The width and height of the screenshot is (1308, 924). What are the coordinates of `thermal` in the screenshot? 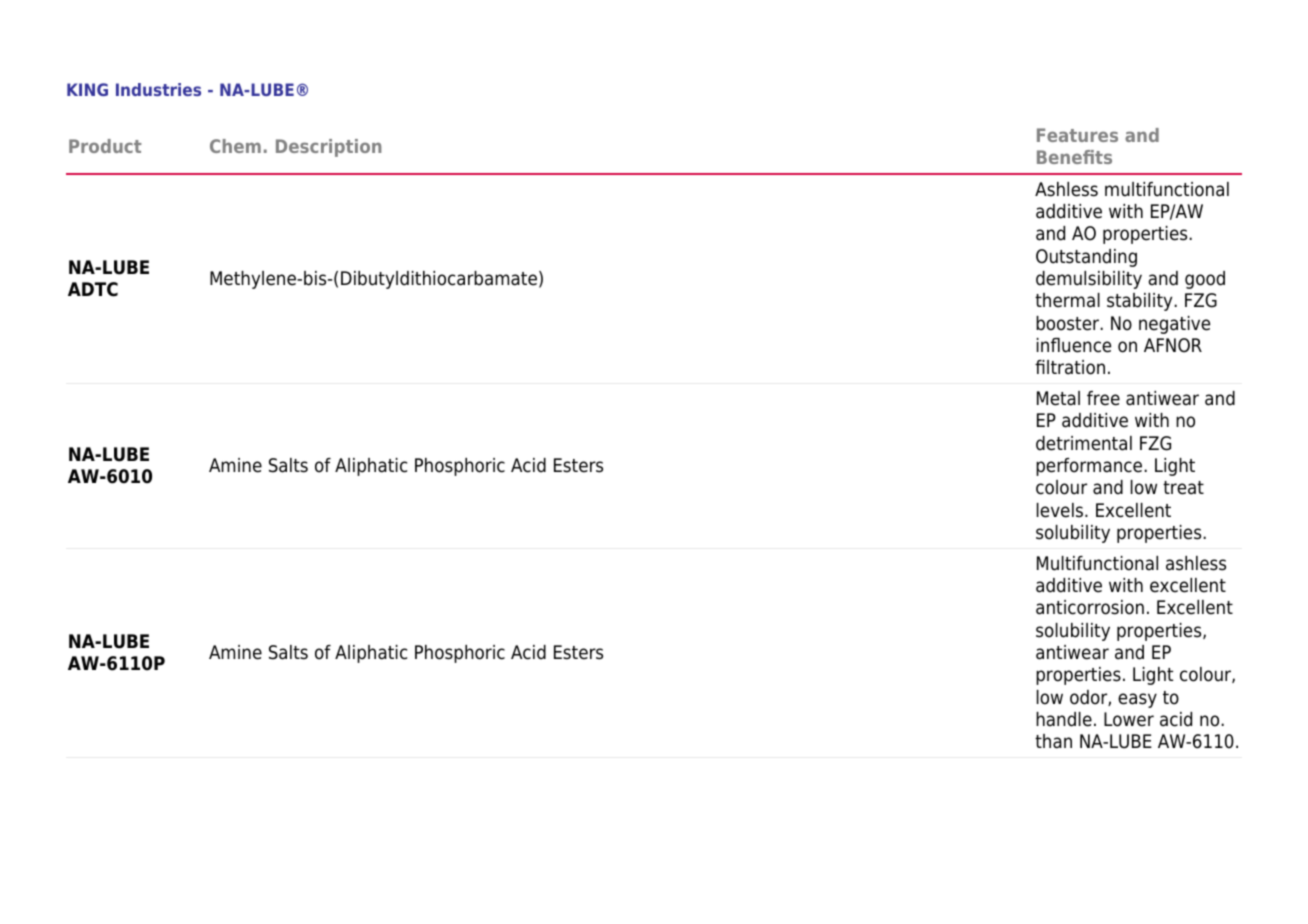 It's located at (1067, 300).
